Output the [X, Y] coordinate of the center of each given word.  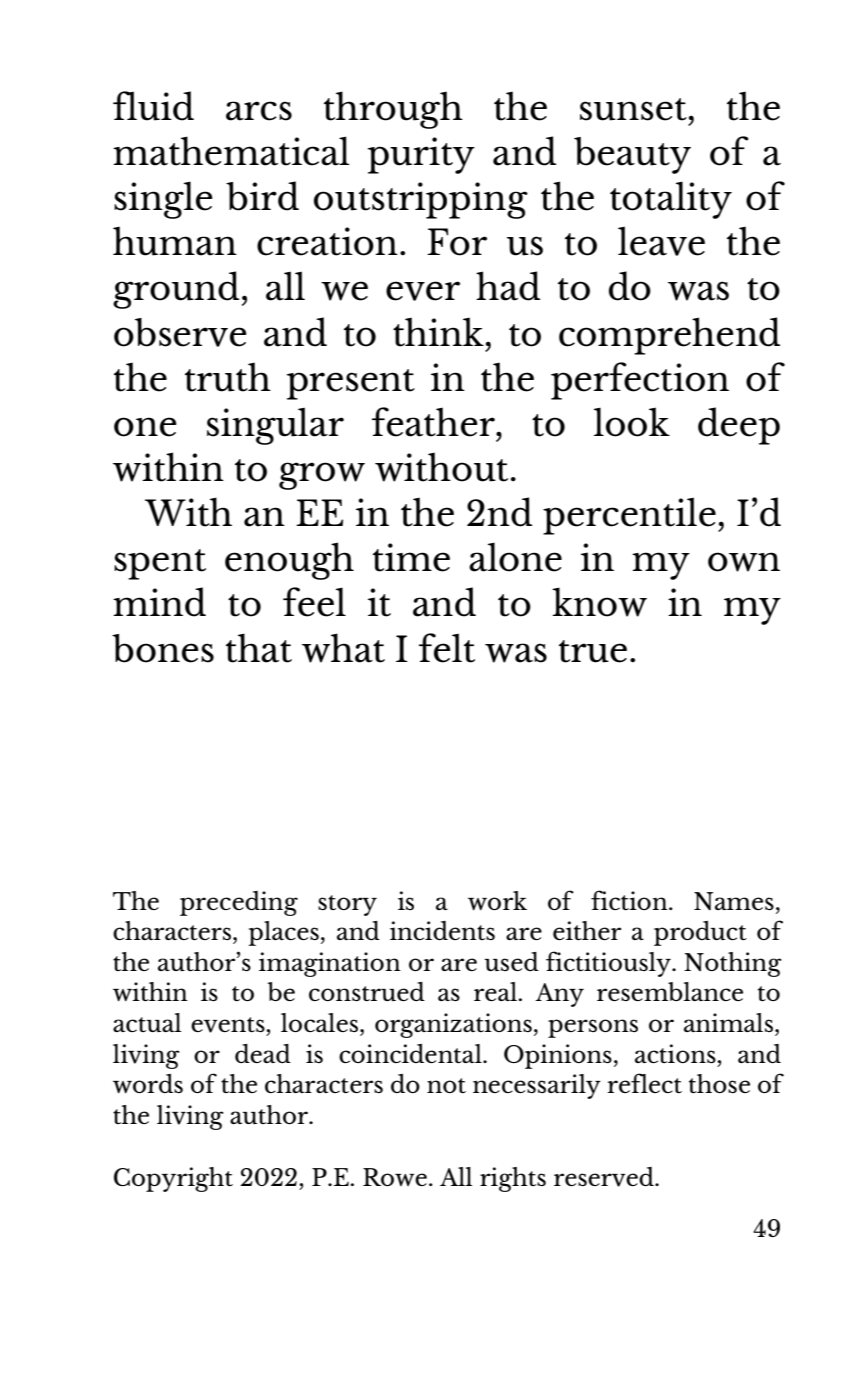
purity [421, 155]
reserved [605, 1177]
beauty [632, 155]
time [411, 557]
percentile [629, 516]
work [497, 900]
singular [275, 426]
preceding [239, 903]
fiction [630, 900]
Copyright [173, 1179]
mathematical [231, 151]
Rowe [395, 1177]
